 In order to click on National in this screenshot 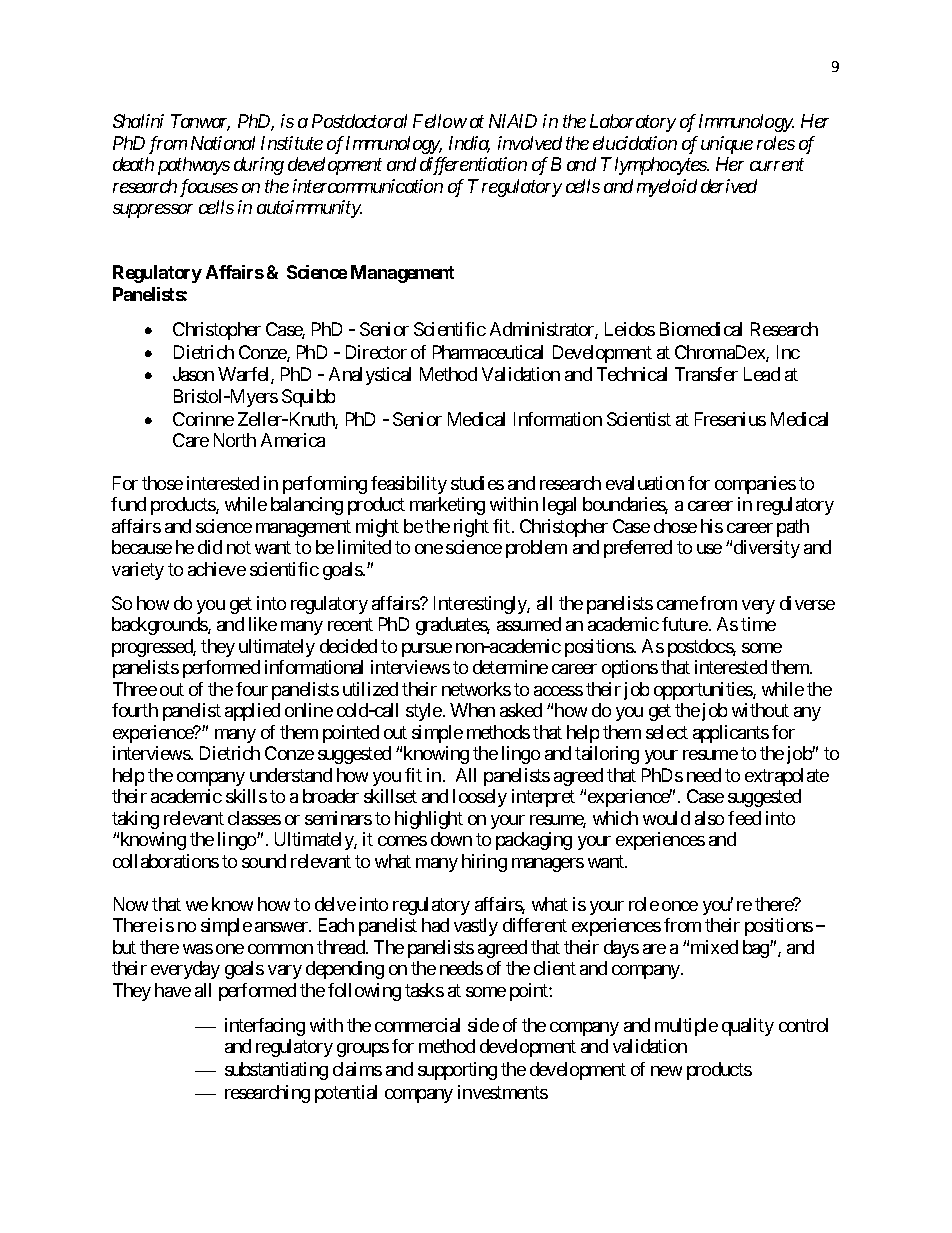, I will do `click(223, 143)`.
